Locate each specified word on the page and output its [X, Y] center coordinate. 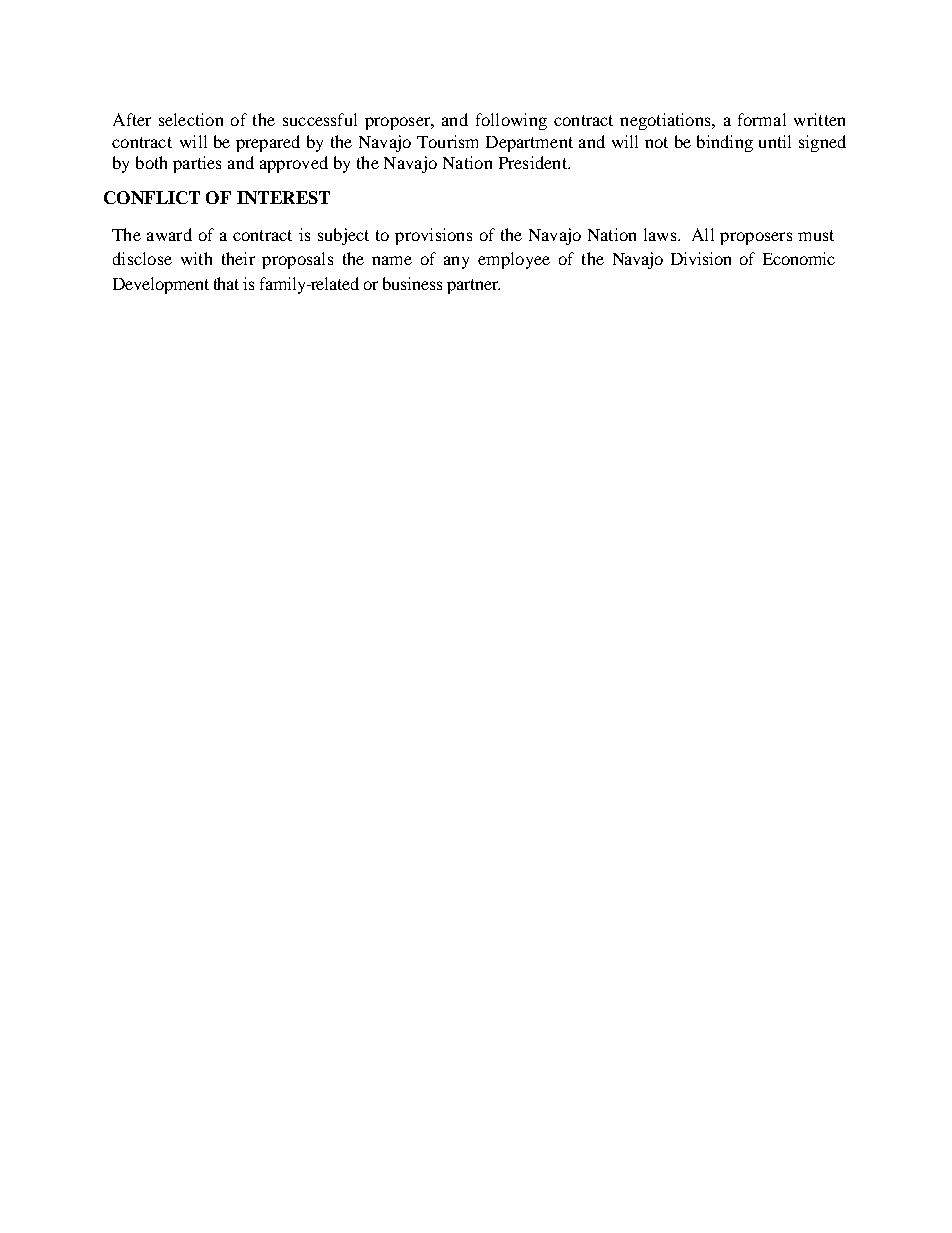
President [534, 162]
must [816, 235]
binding [725, 143]
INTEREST [283, 197]
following [511, 121]
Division [701, 258]
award [169, 234]
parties [197, 164]
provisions [433, 236]
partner [473, 286]
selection [191, 119]
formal [762, 119]
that [226, 283]
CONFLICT [152, 197]
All [703, 234]
